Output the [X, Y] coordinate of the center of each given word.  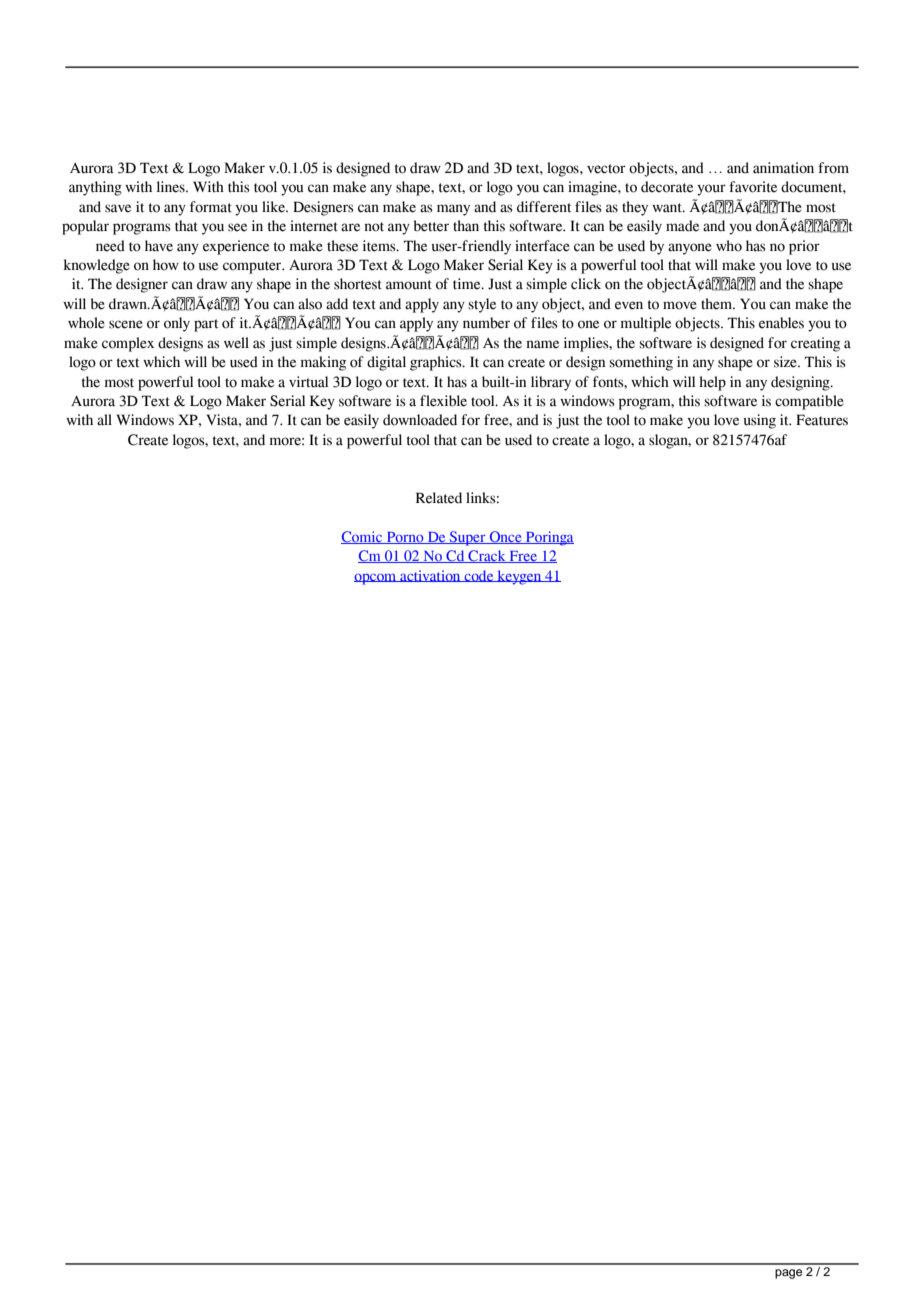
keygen [519, 577]
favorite [753, 187]
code [479, 576]
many [453, 210]
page [788, 1274]
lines [172, 187]
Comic [363, 537]
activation [430, 576]
